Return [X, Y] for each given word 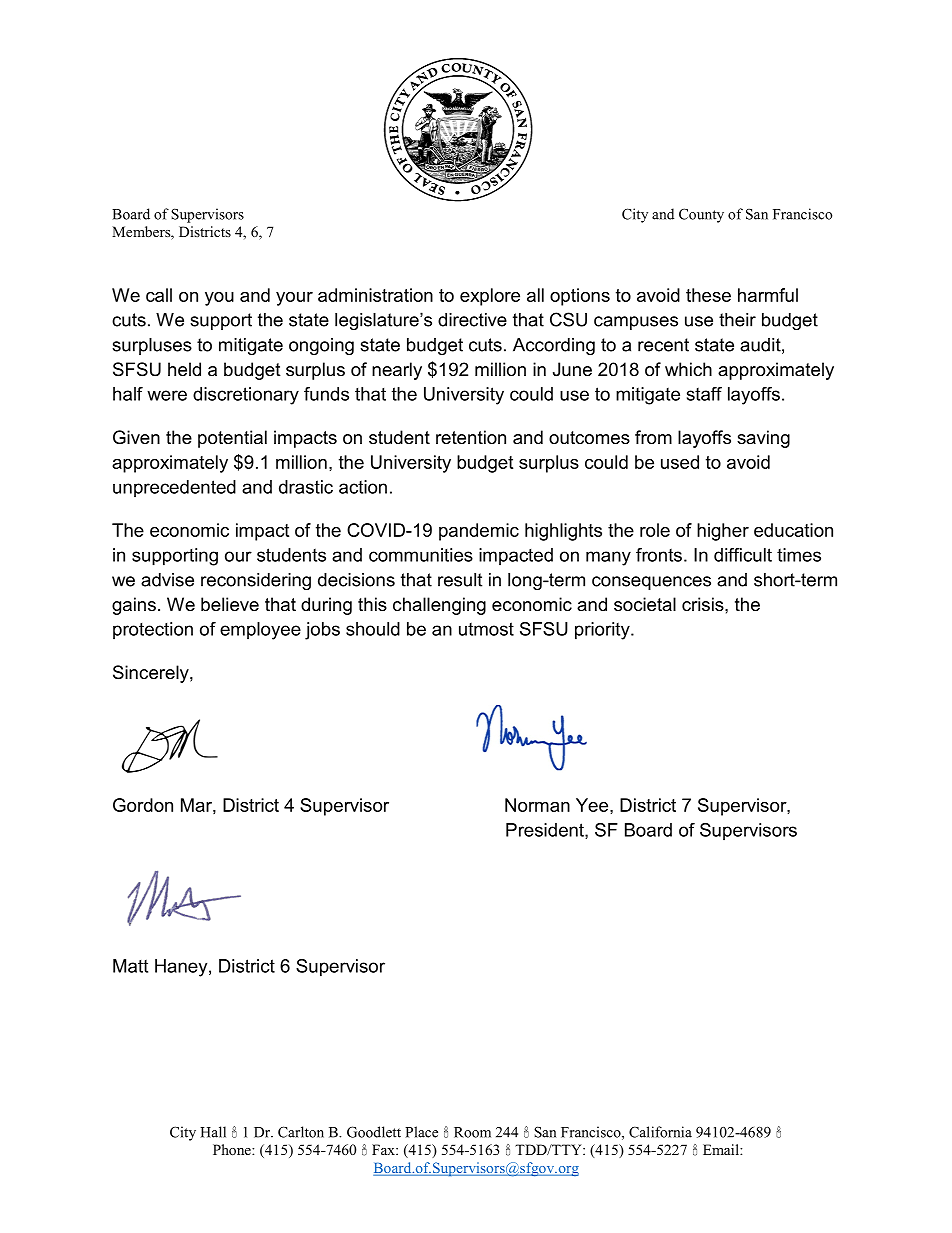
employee [260, 631]
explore [490, 297]
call [159, 295]
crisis [704, 604]
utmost [486, 629]
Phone [233, 1149]
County [701, 215]
